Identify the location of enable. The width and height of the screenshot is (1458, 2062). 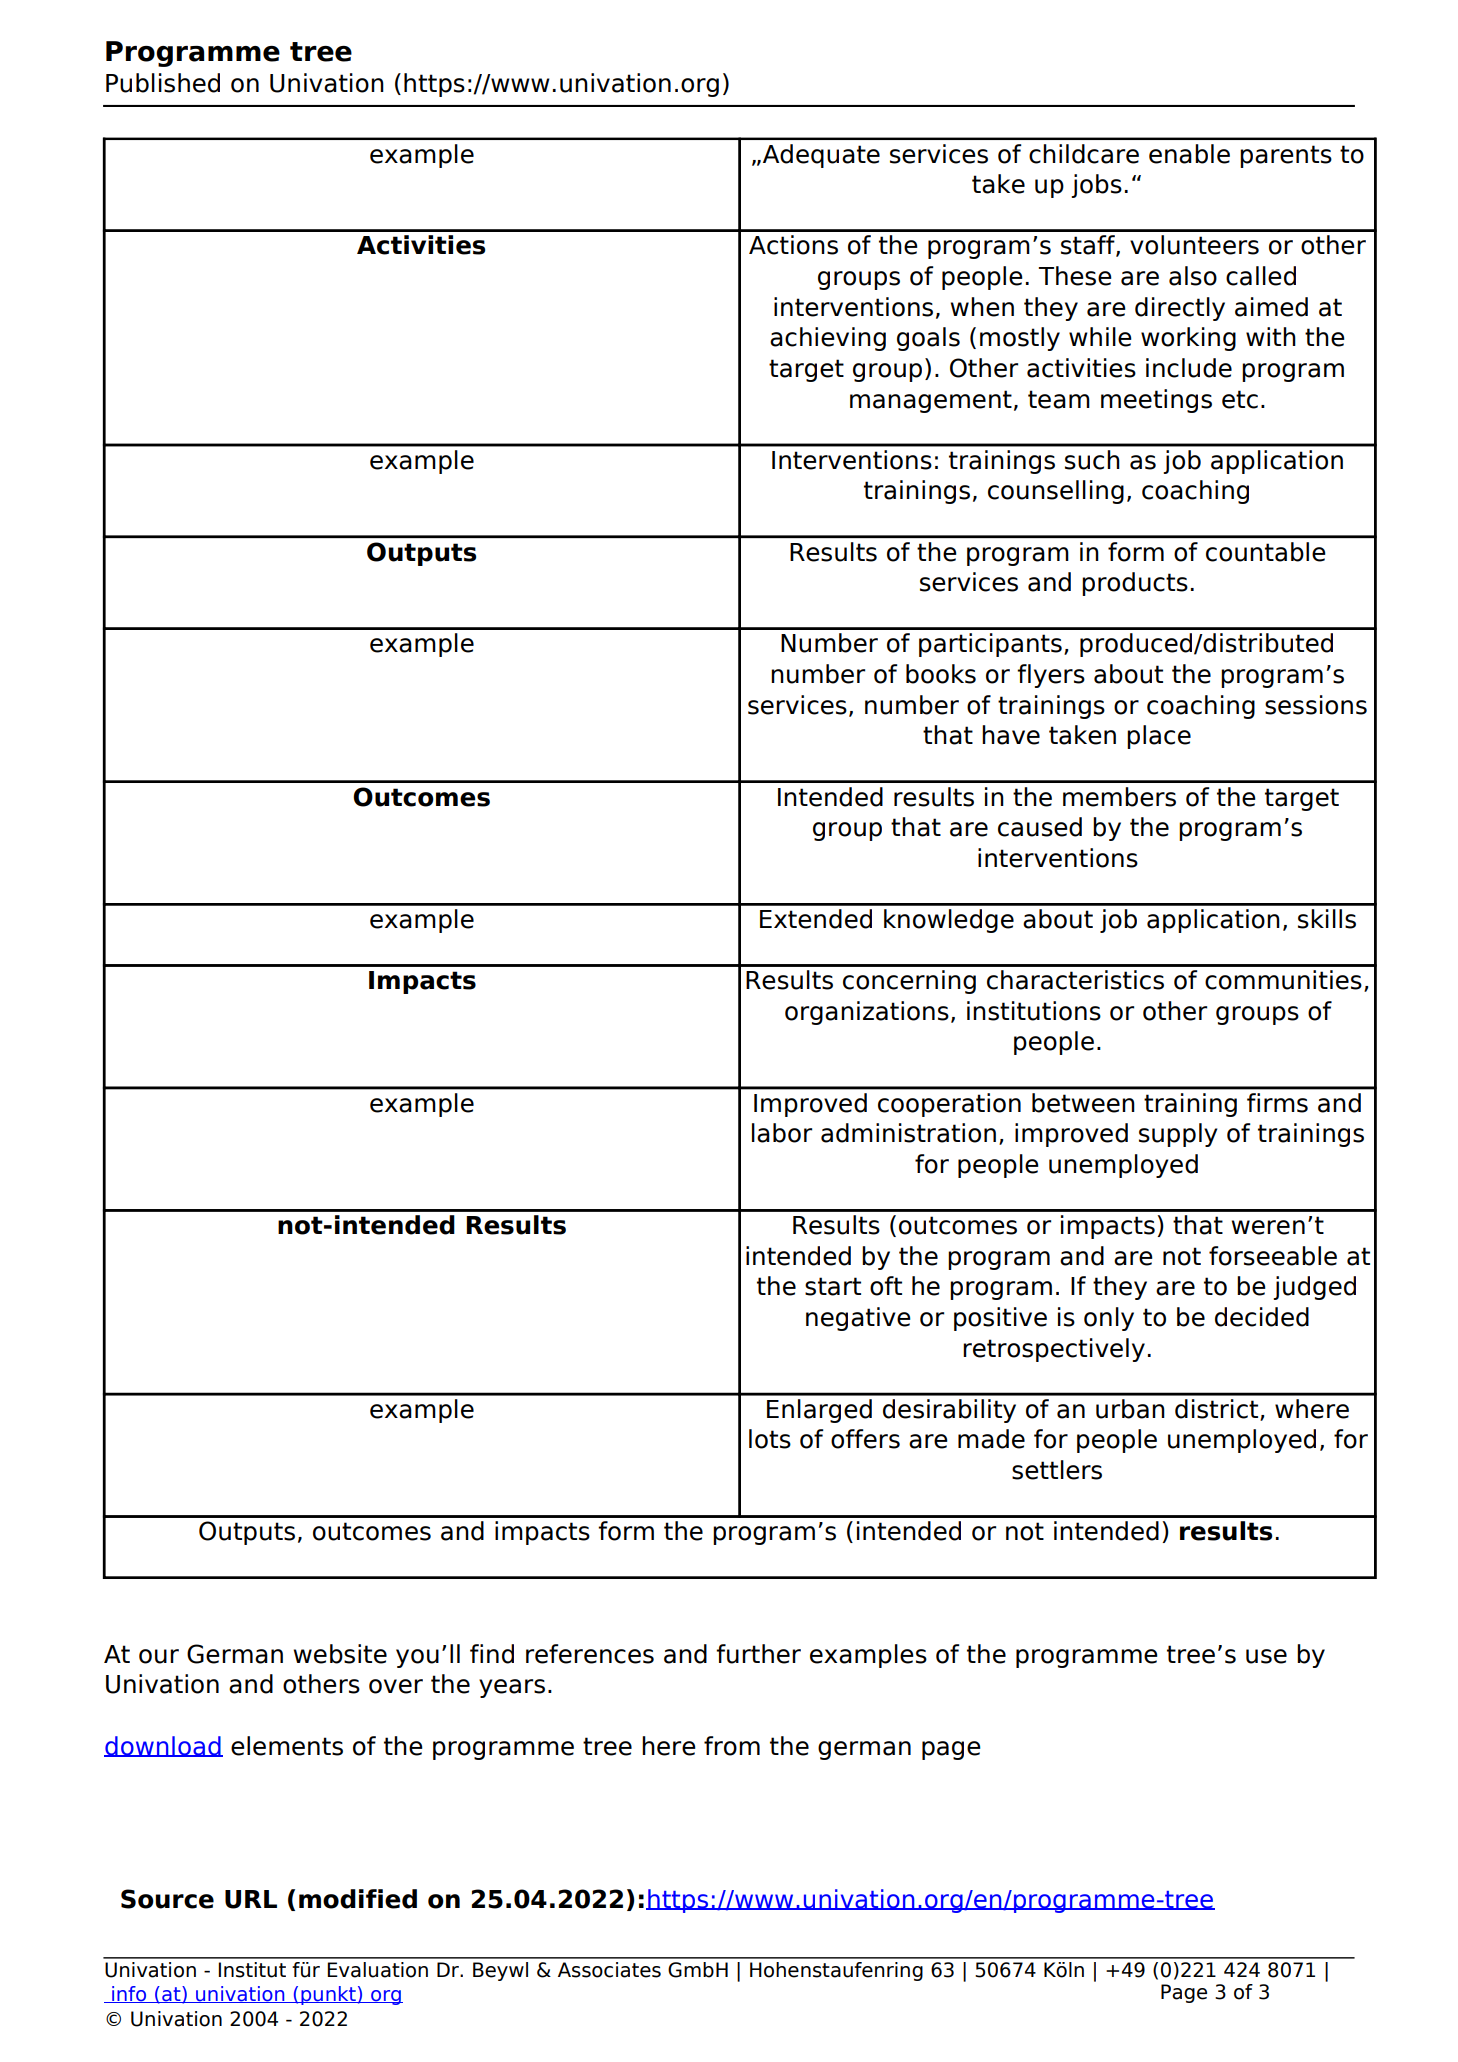
(1189, 154).
